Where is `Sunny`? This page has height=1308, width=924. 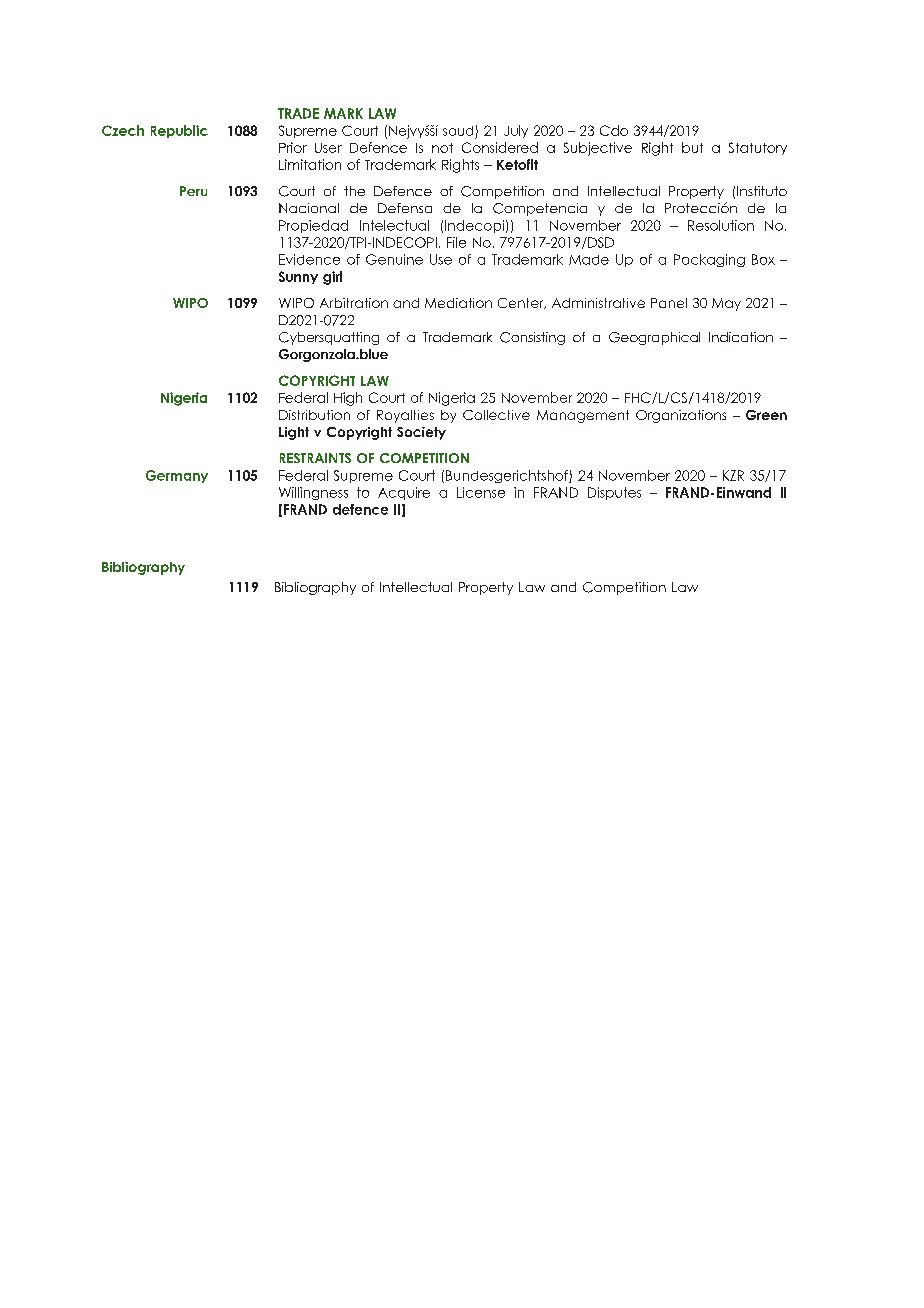 Sunny is located at coordinates (298, 277).
